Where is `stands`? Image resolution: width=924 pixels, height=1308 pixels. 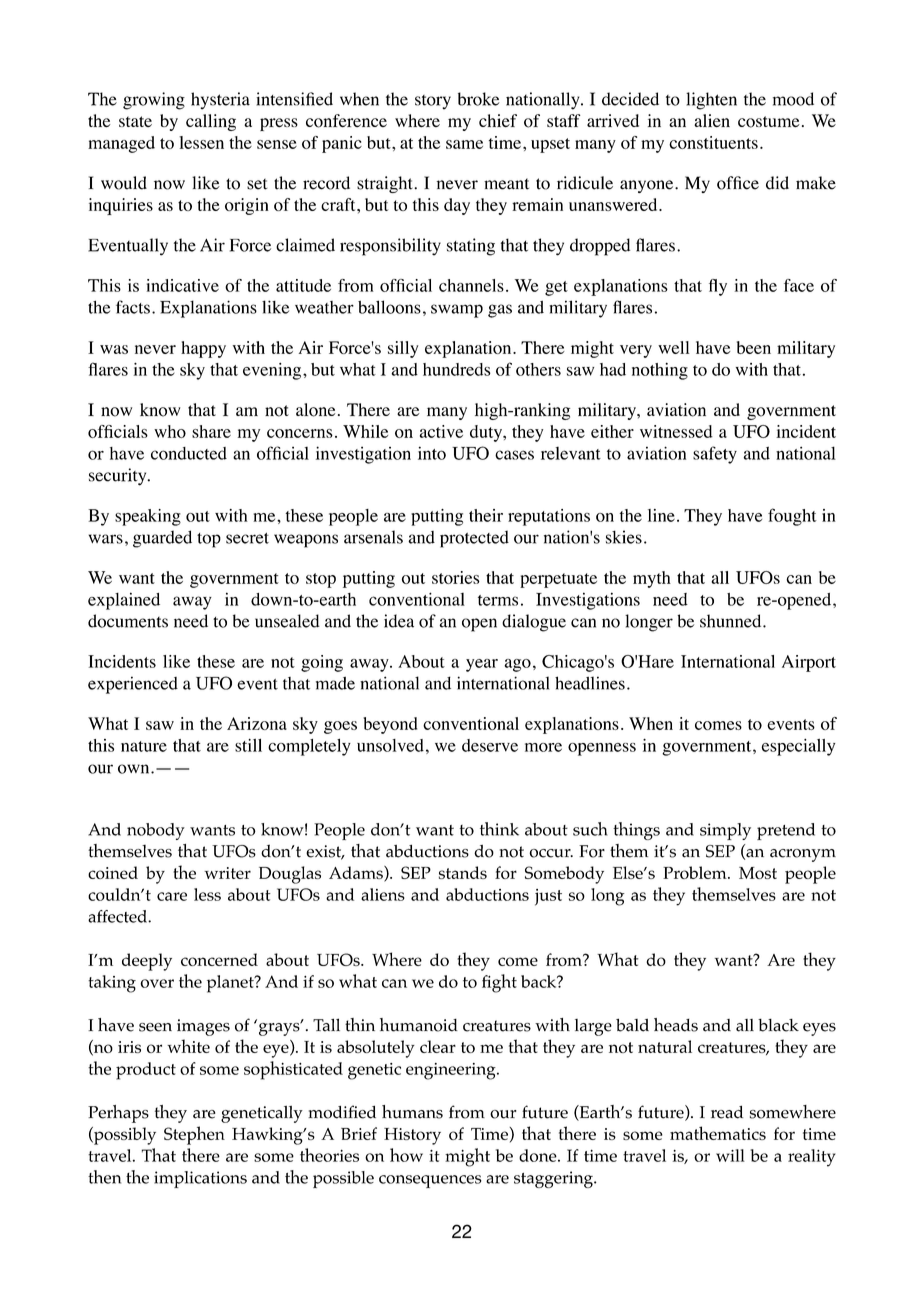 stands is located at coordinates (463, 872).
